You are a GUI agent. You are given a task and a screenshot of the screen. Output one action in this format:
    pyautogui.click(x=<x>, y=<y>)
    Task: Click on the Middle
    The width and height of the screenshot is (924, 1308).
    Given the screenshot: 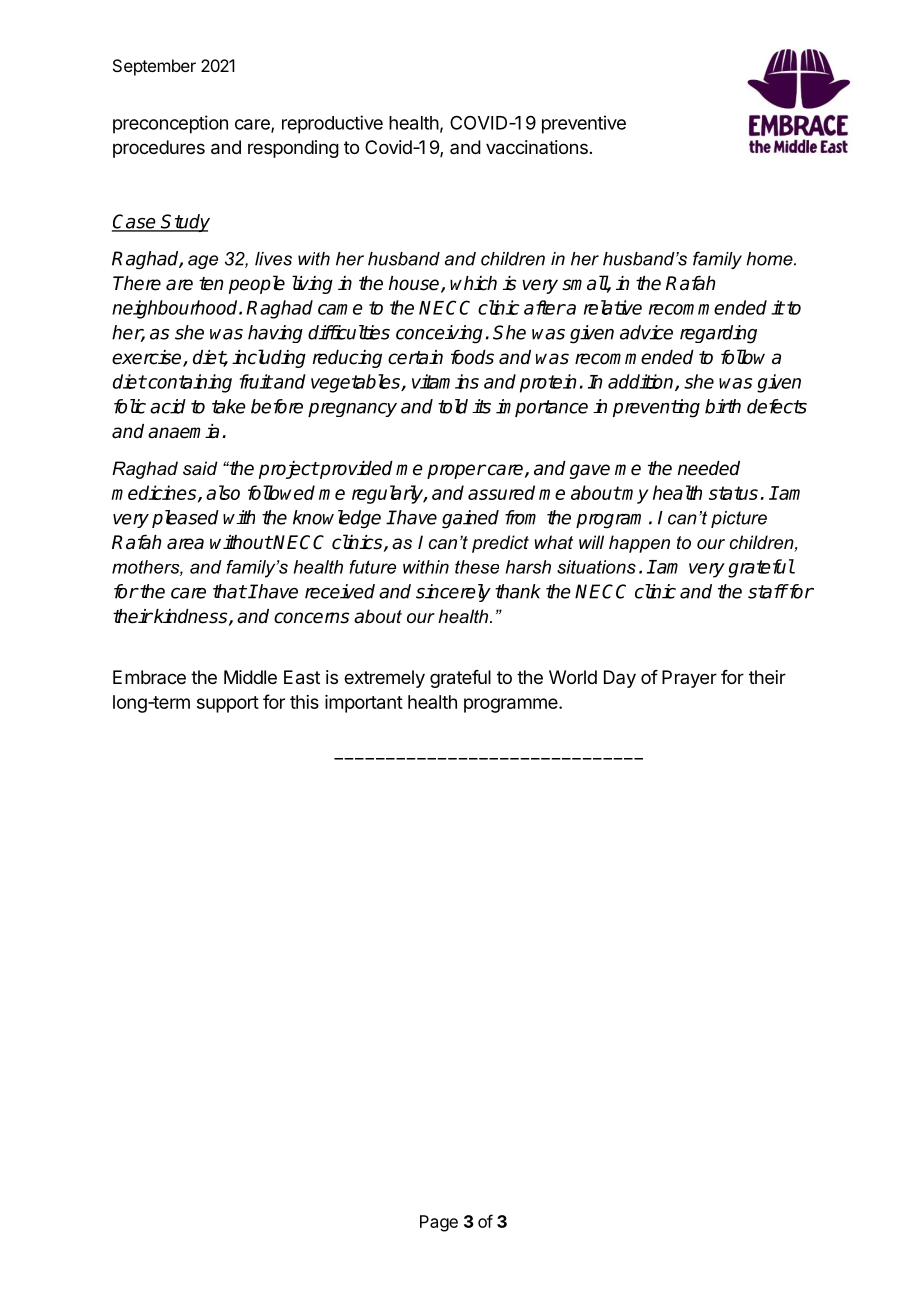 What is the action you would take?
    pyautogui.click(x=250, y=677)
